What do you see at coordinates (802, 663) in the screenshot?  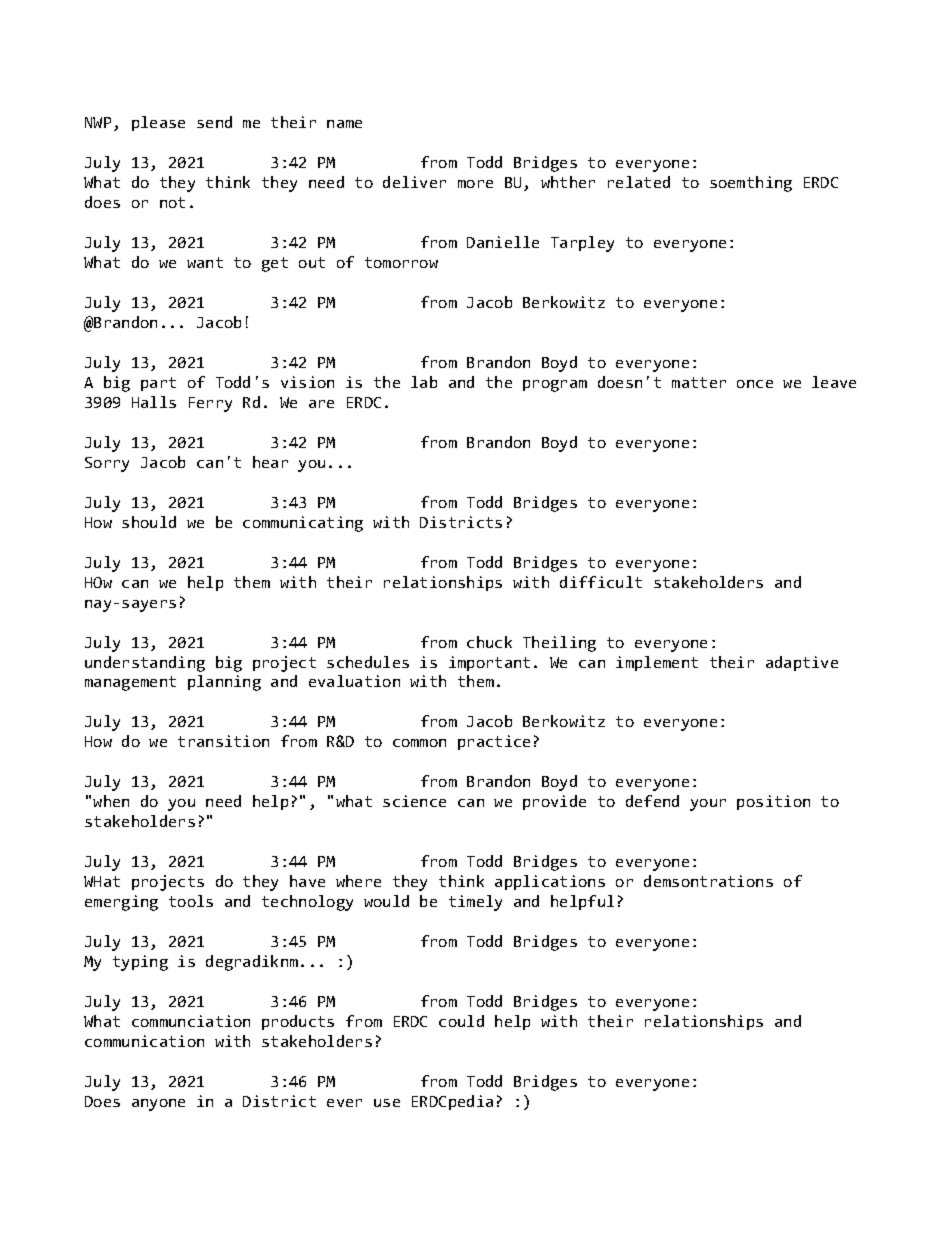 I see `adaptive` at bounding box center [802, 663].
